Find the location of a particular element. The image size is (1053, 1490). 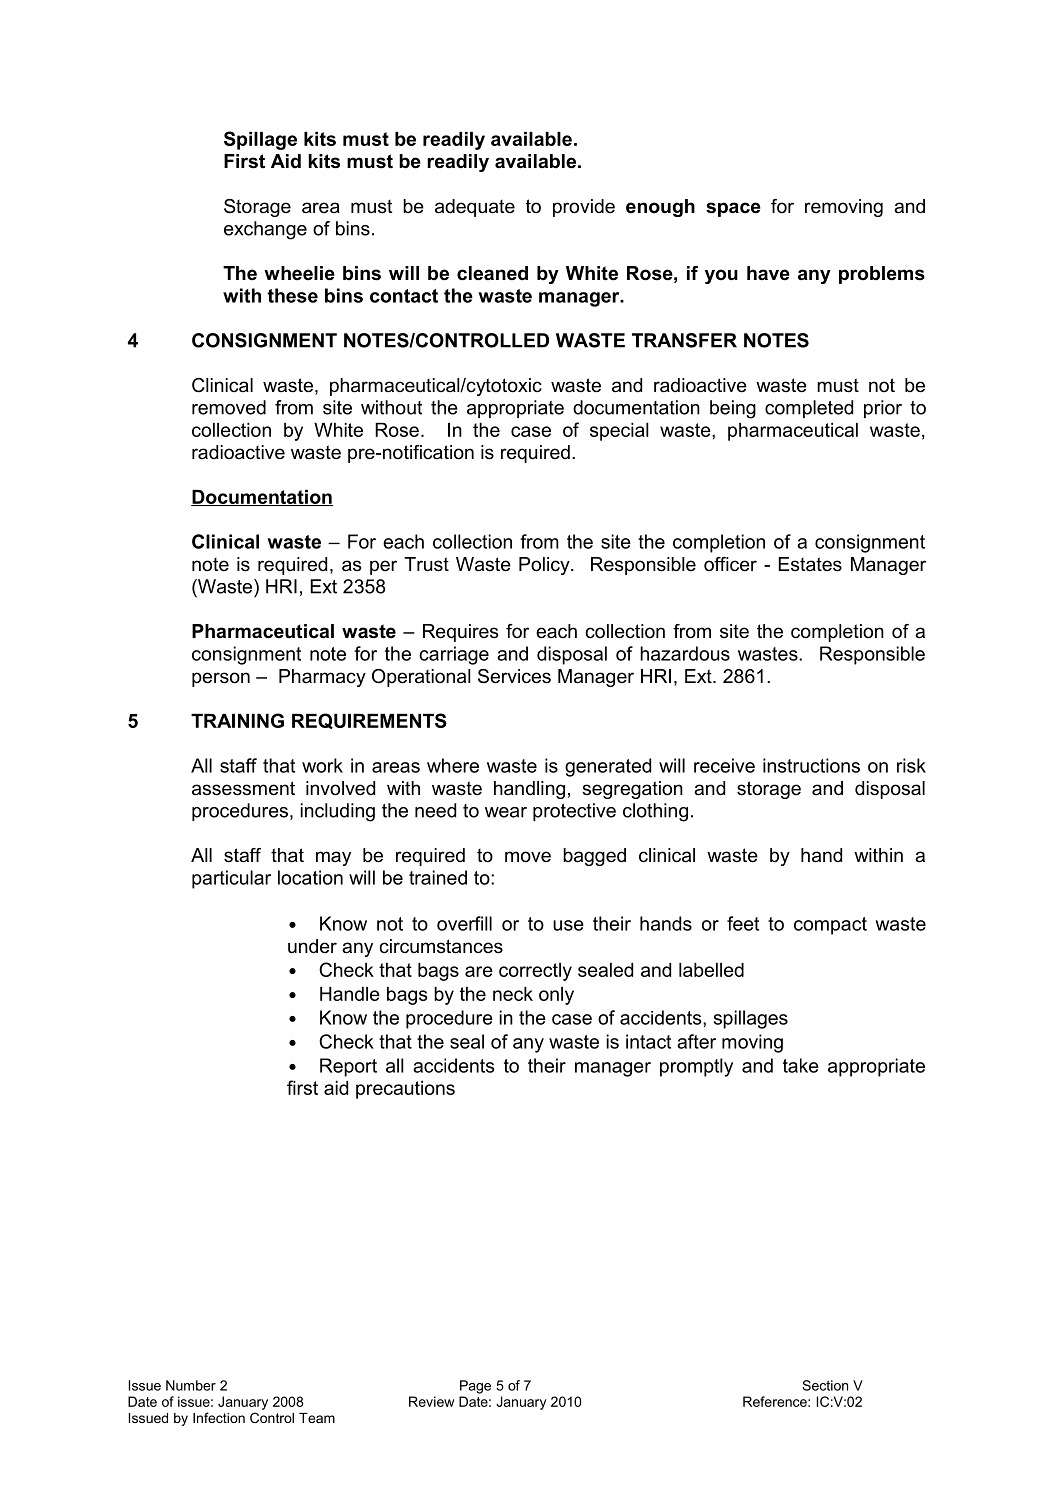

provide is located at coordinates (584, 208).
